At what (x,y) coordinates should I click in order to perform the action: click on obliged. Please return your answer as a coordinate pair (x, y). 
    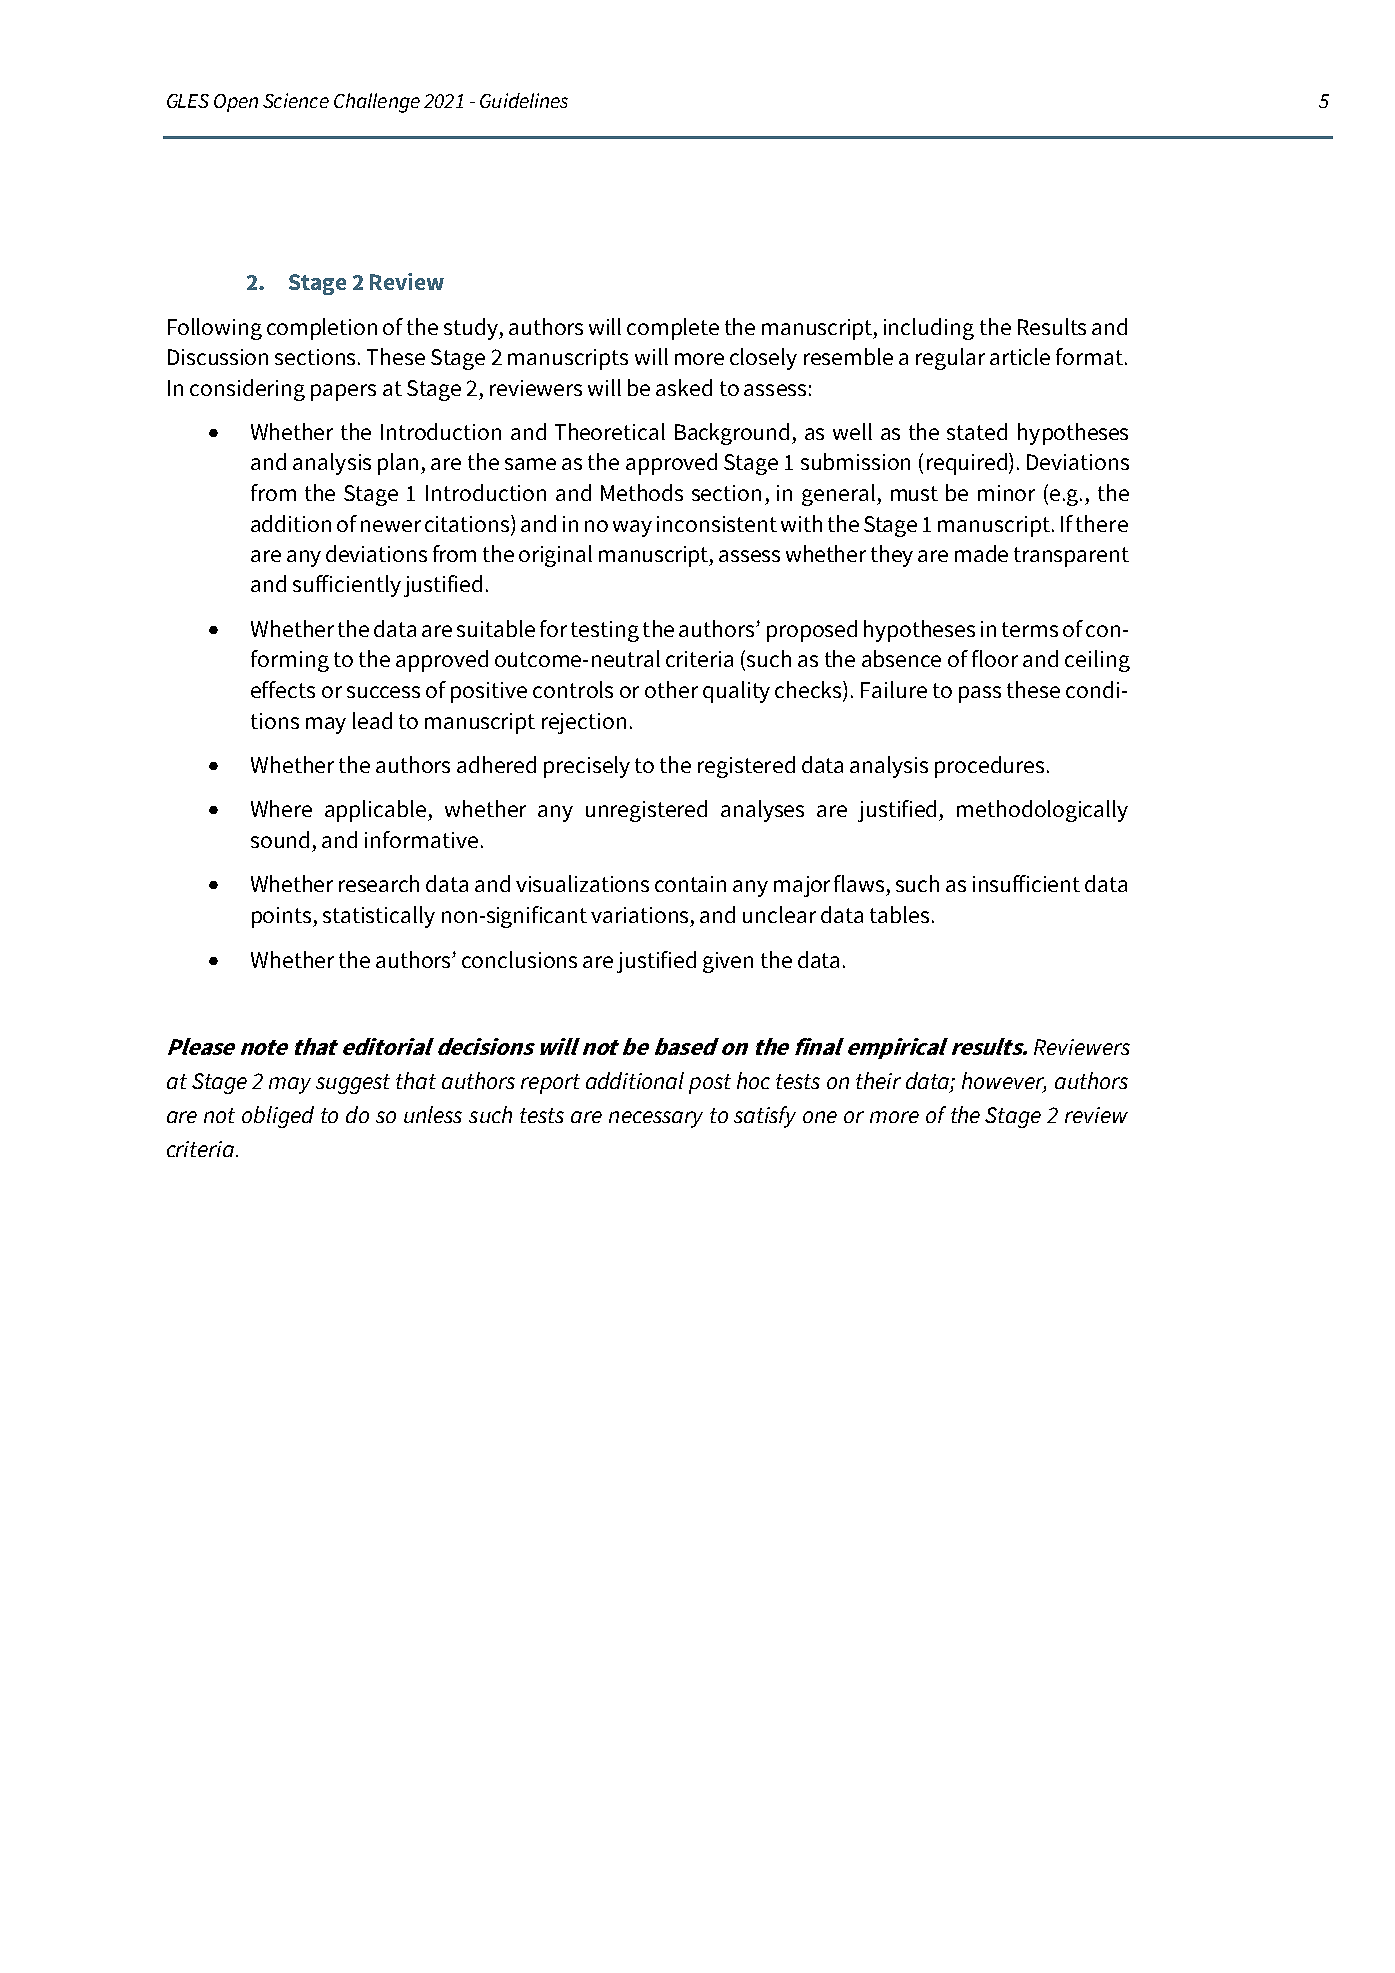
    Looking at the image, I should click on (278, 1117).
